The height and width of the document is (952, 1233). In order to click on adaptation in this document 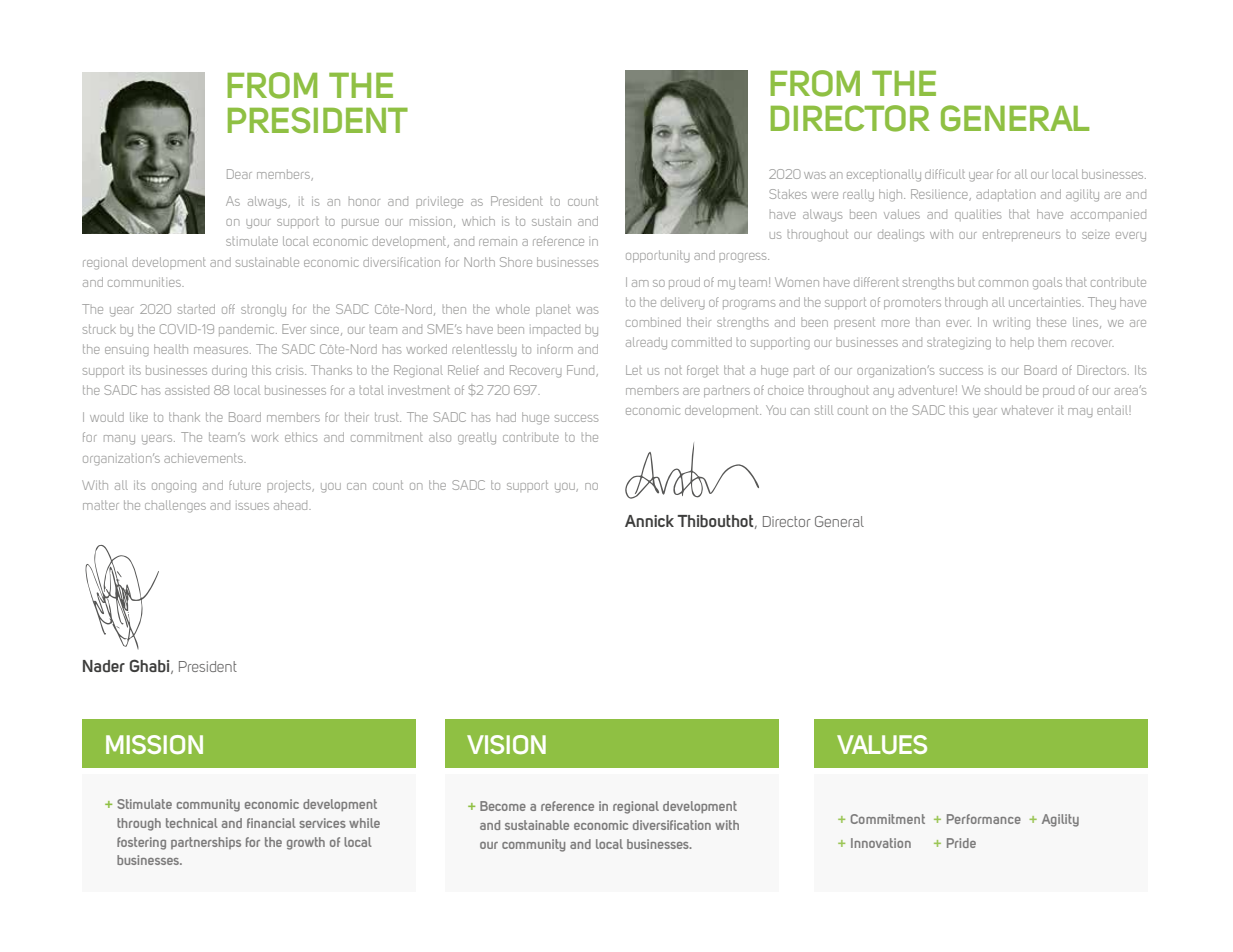, I will do `click(1005, 195)`.
